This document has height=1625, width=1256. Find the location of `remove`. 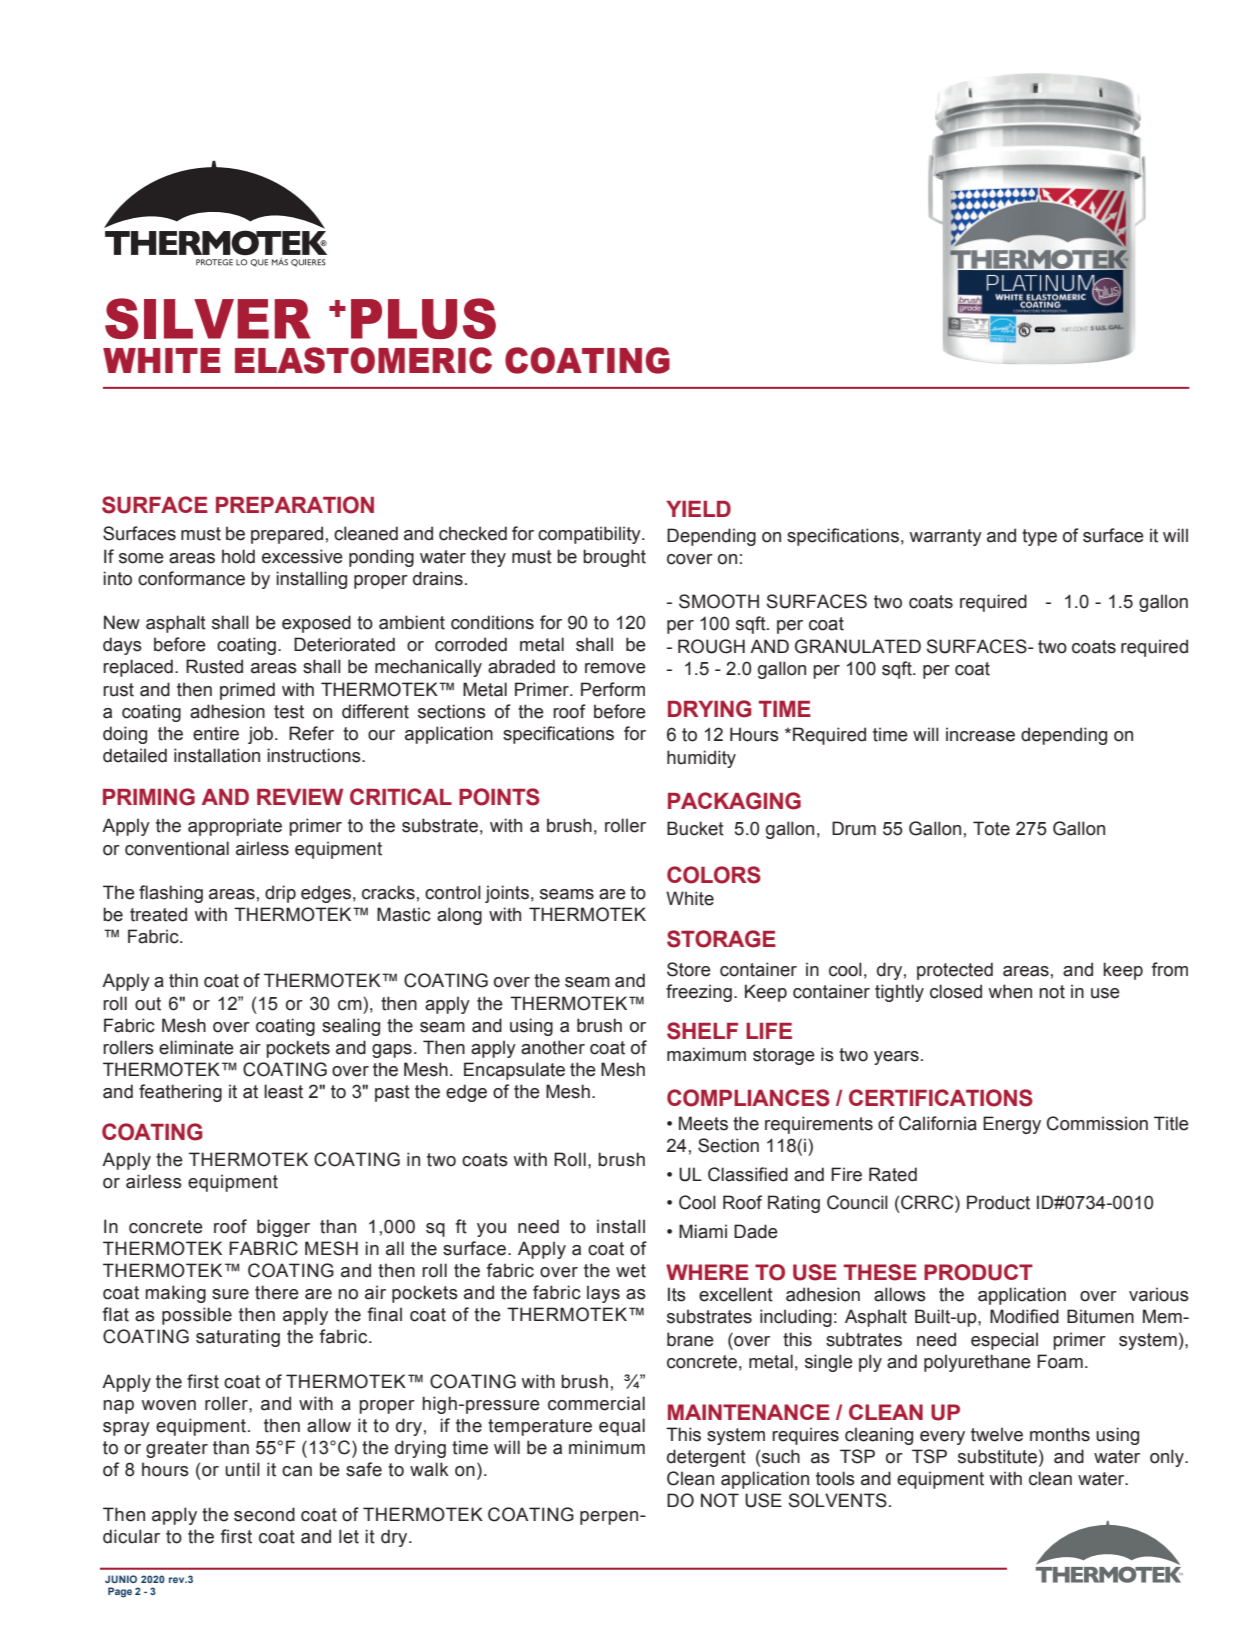

remove is located at coordinates (615, 668).
